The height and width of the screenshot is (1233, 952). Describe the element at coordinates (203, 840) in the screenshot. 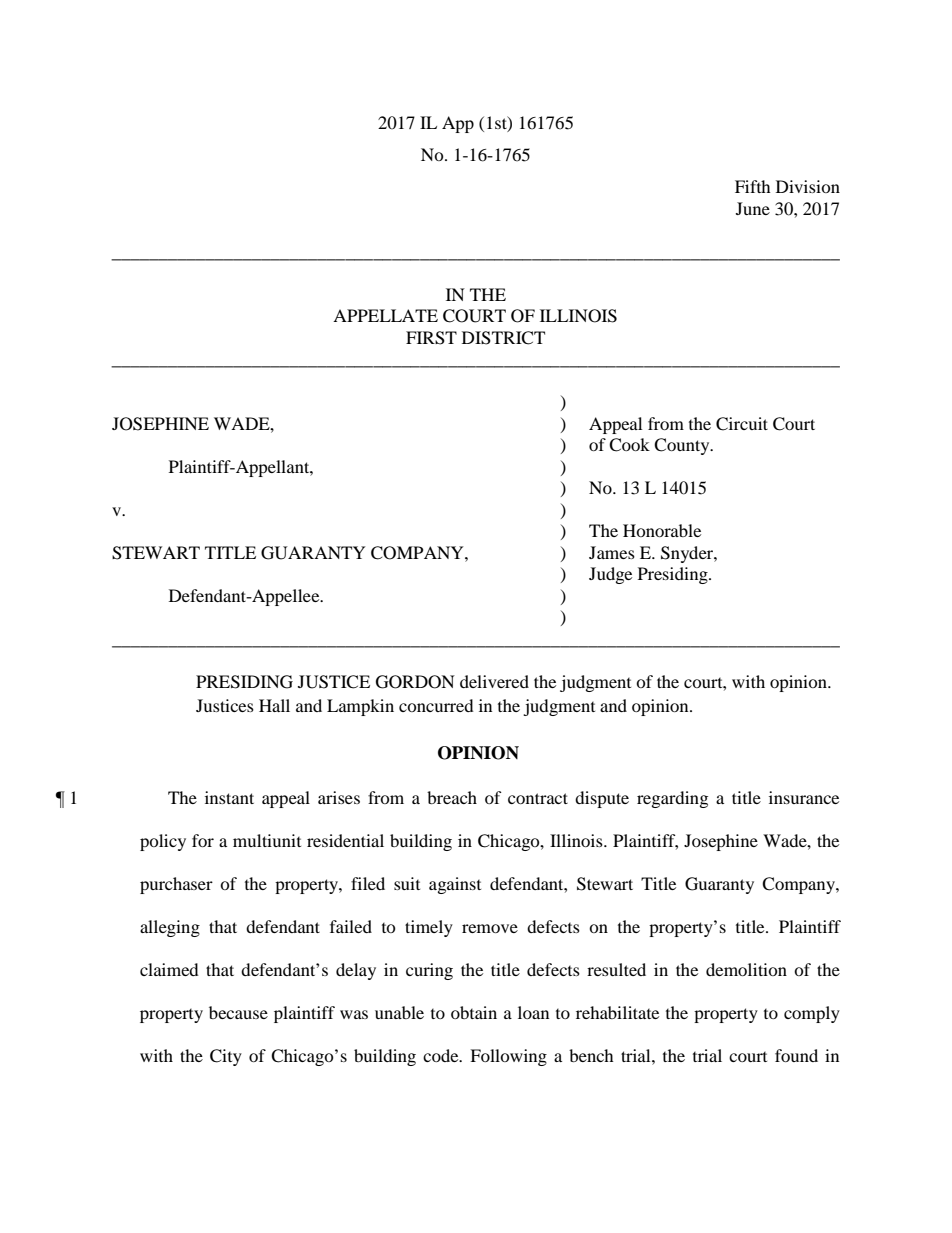

I see `for` at that location.
